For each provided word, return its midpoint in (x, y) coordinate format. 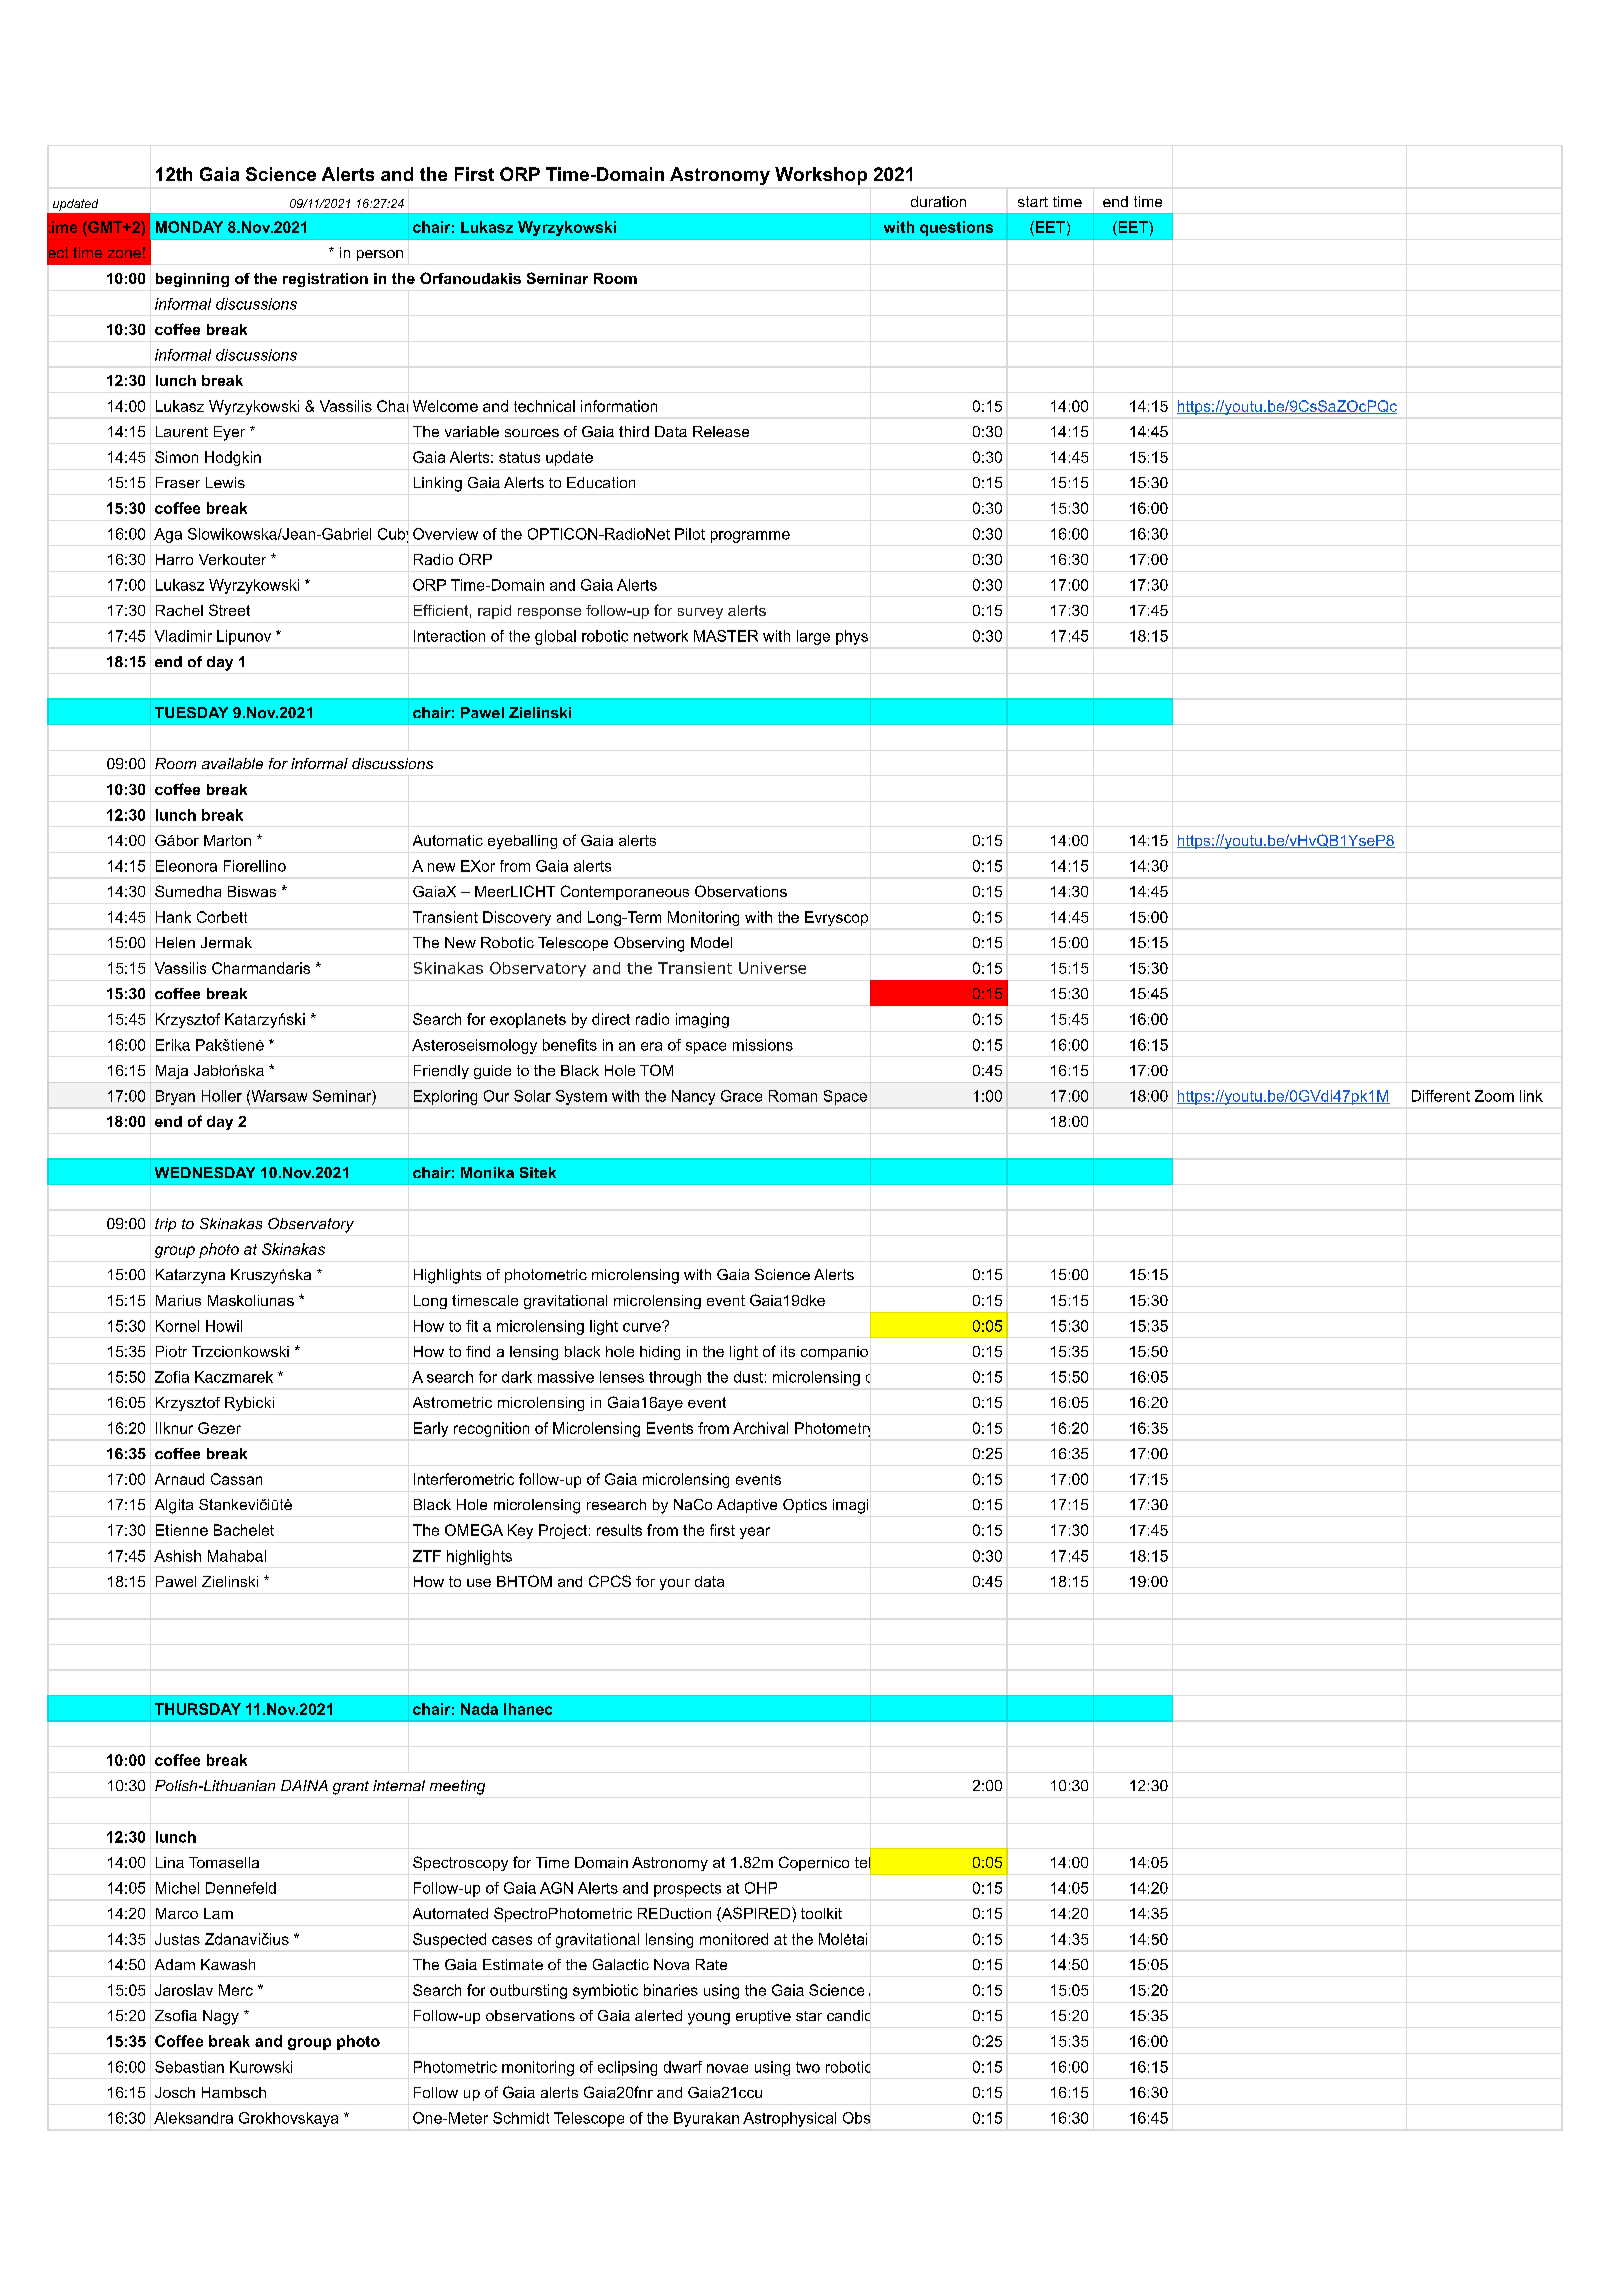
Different (1441, 1096)
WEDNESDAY (205, 1172)
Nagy (221, 2017)
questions (956, 228)
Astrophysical (789, 2119)
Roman (793, 1096)
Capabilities (1014, 2118)
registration (325, 280)
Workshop (821, 176)
